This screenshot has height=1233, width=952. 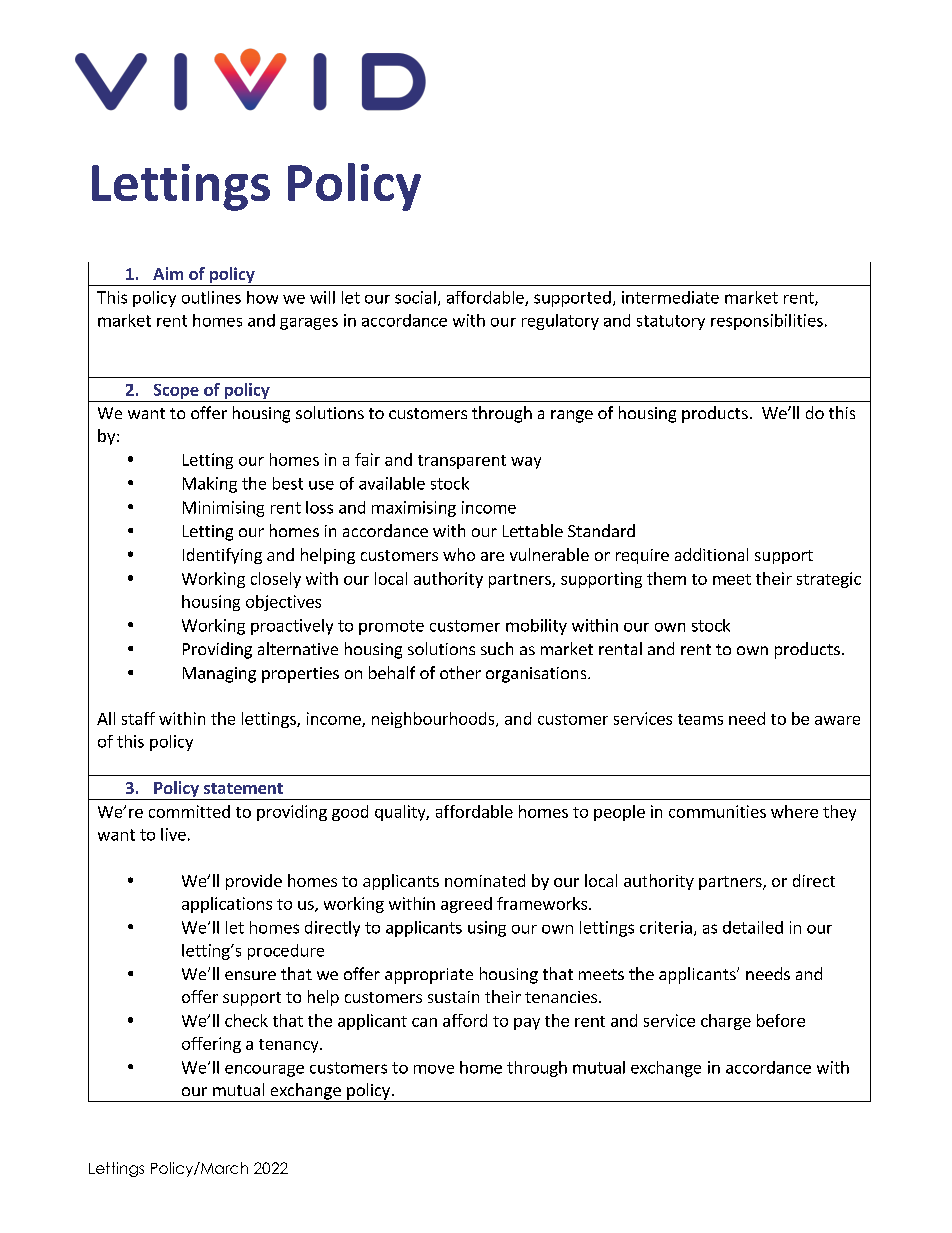 I want to click on social, so click(x=415, y=297).
